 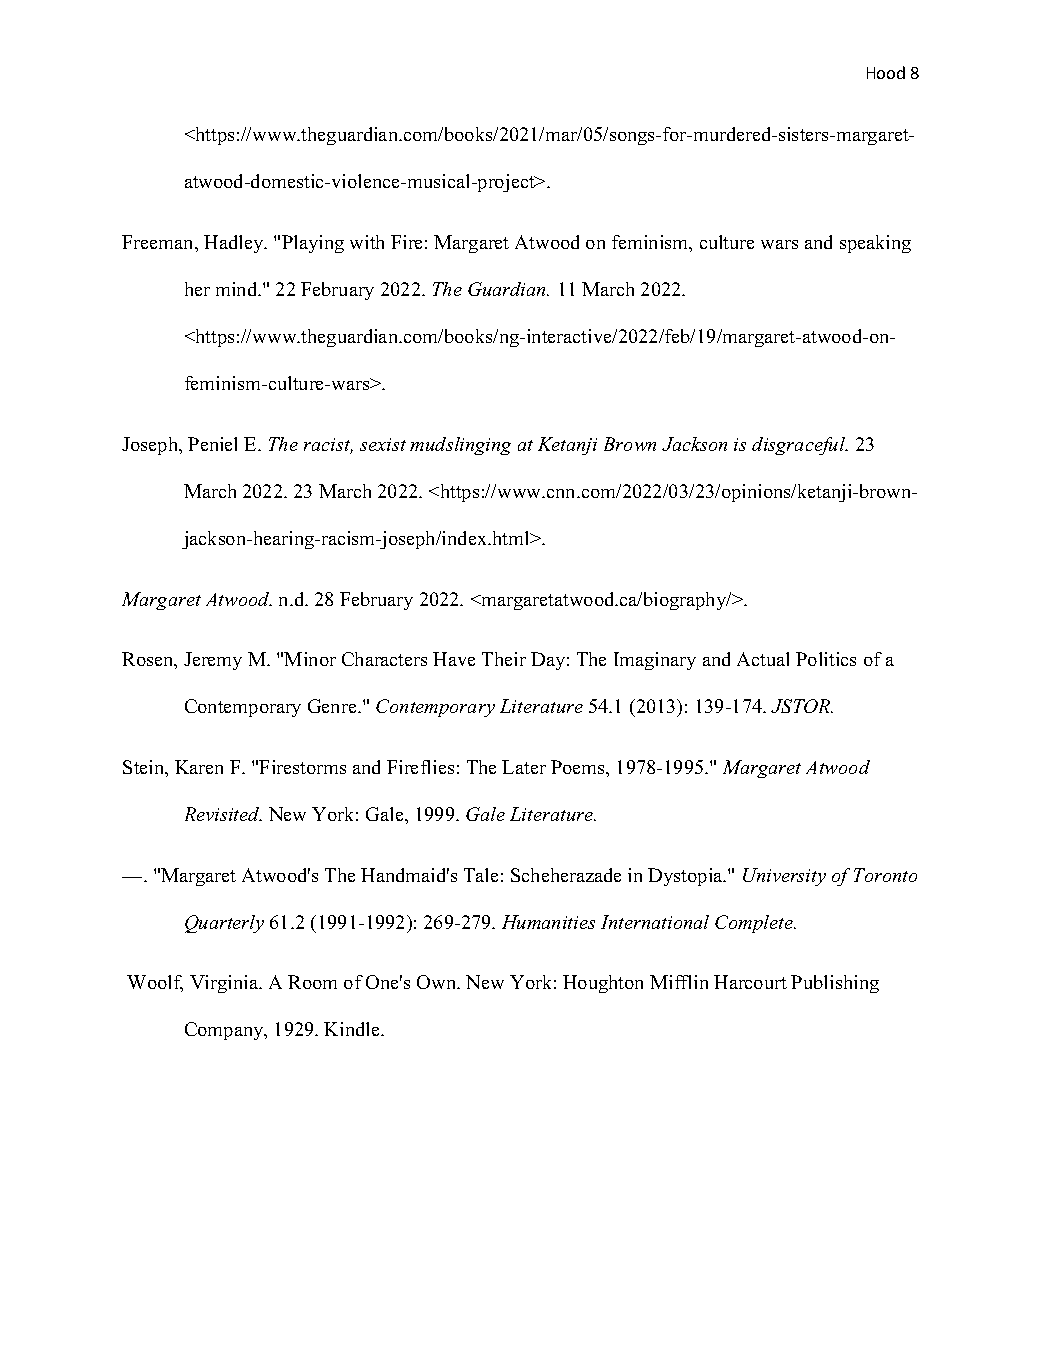 I want to click on Karen, so click(x=199, y=767).
